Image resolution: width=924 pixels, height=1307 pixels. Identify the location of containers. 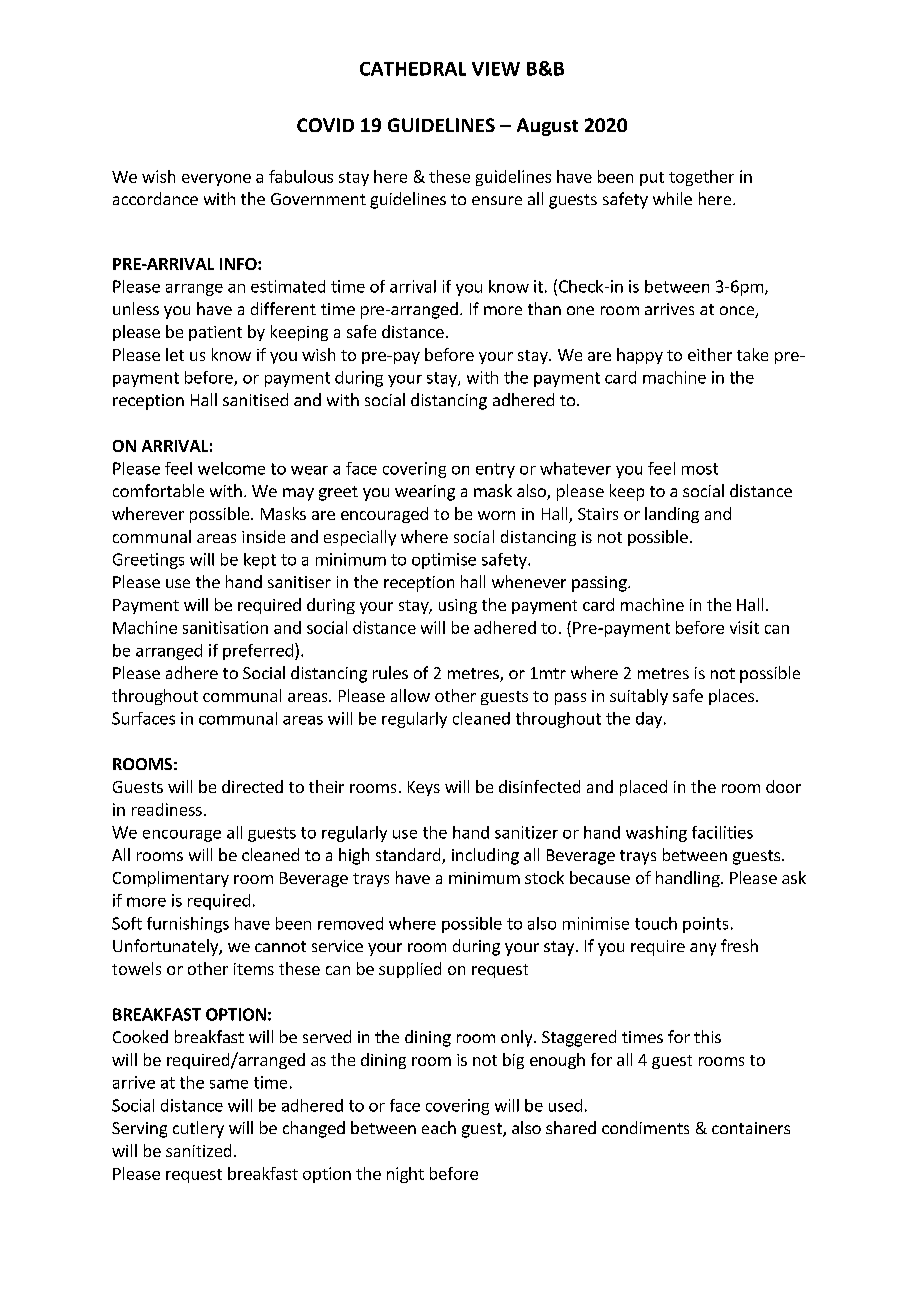
(751, 1128).
